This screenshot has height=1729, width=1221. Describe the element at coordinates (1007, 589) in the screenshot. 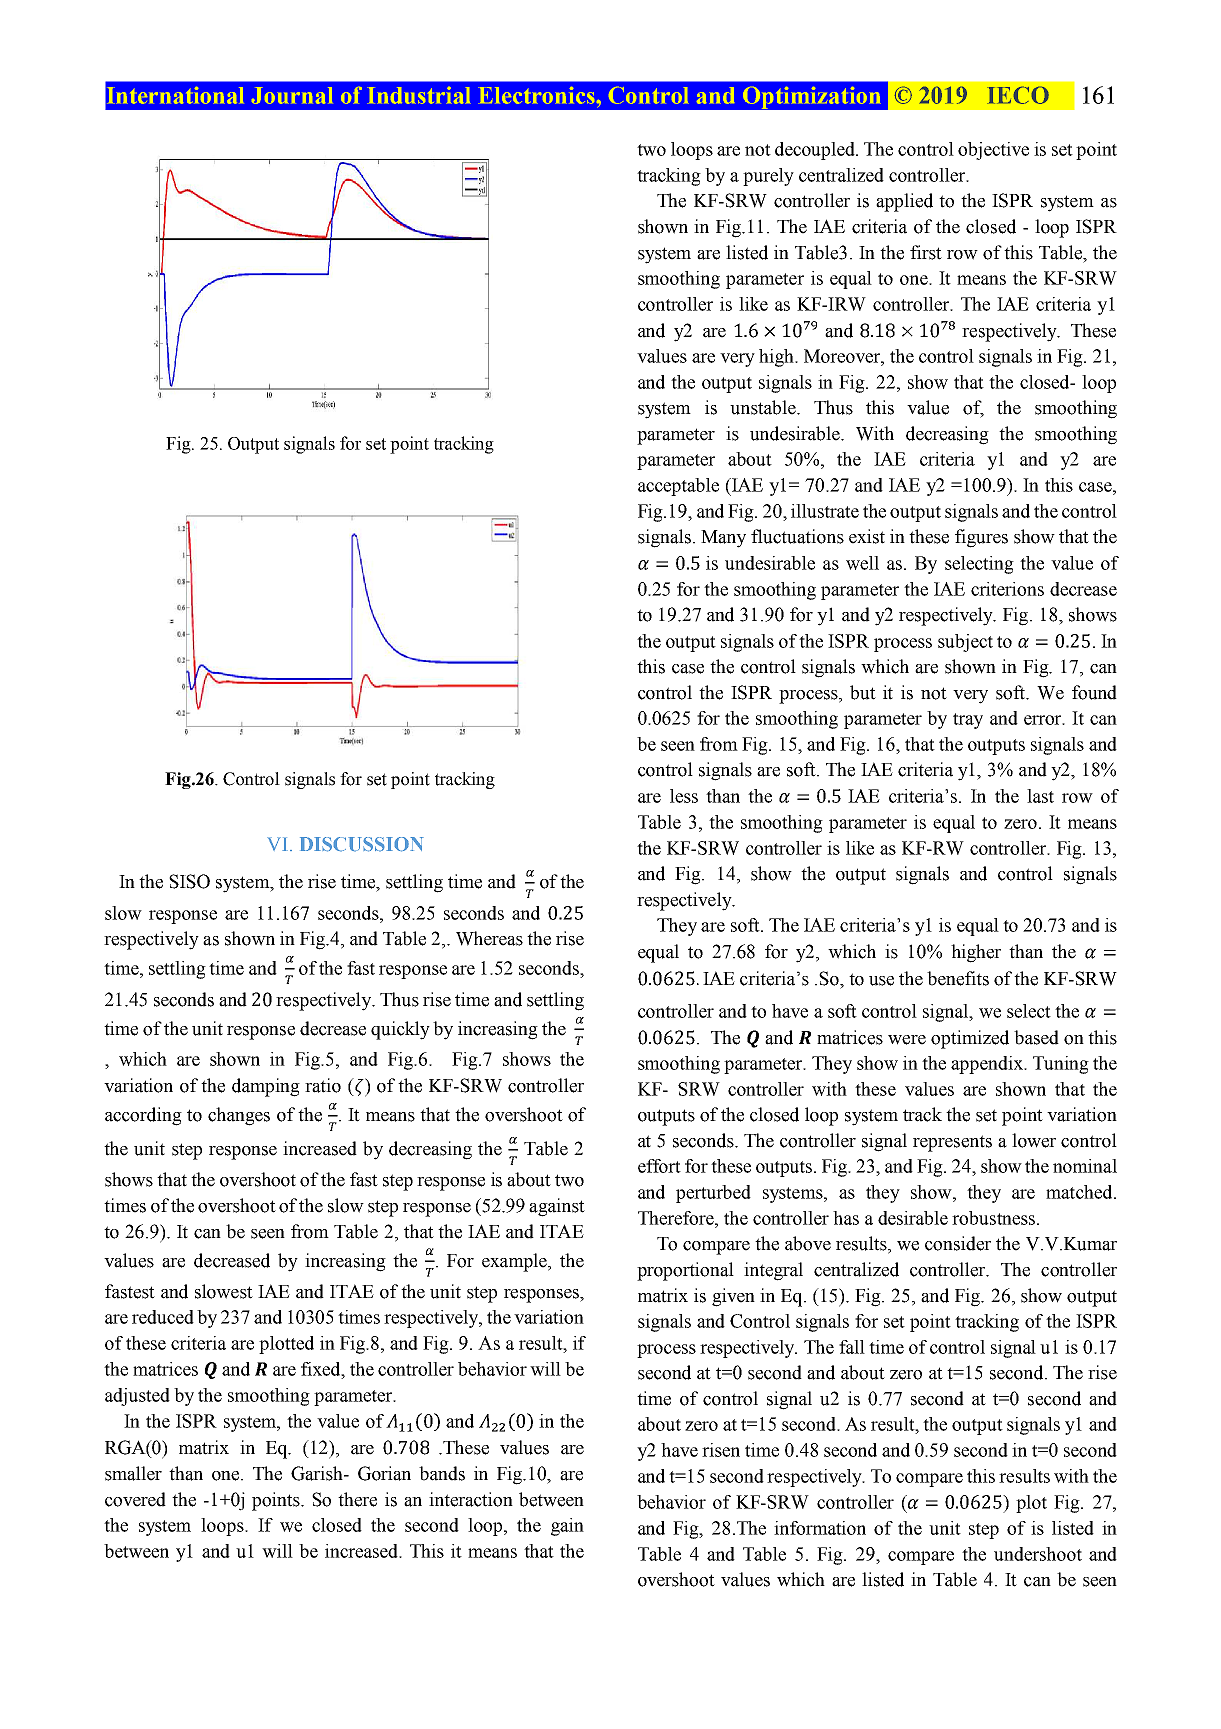

I see `criterions` at that location.
